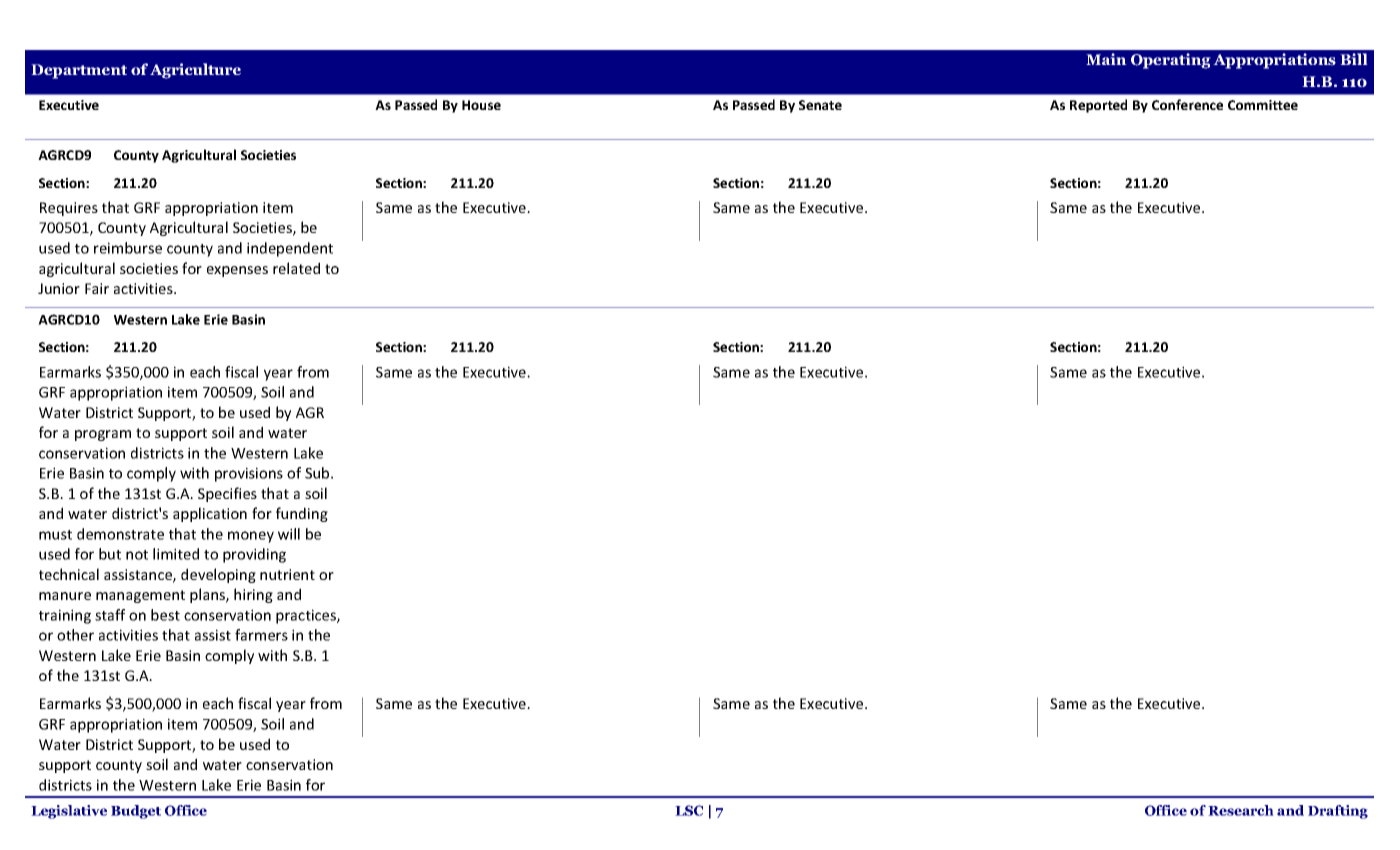 This screenshot has width=1400, height=850. I want to click on Drafting, so click(1338, 812).
